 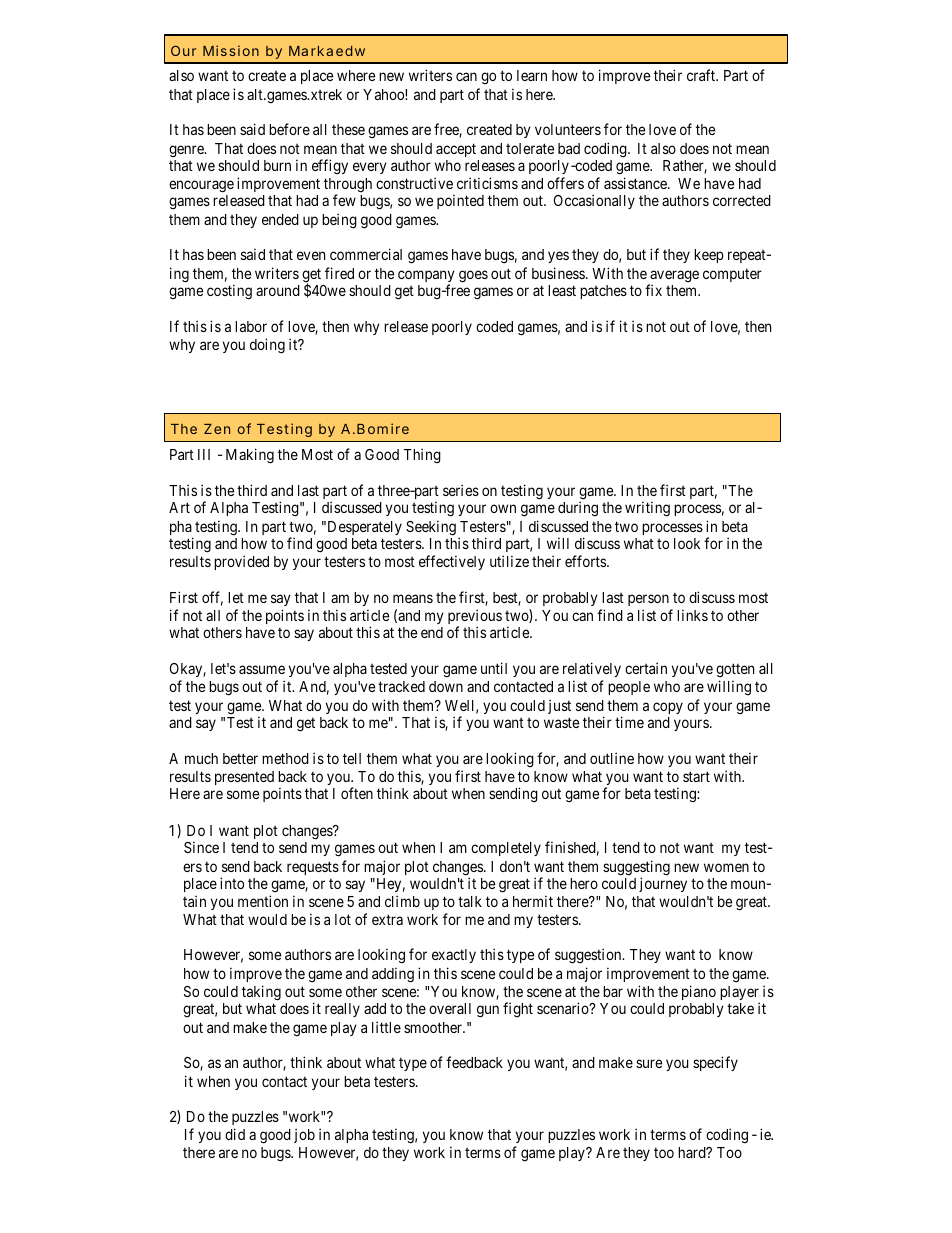 I want to click on provided, so click(x=241, y=562).
